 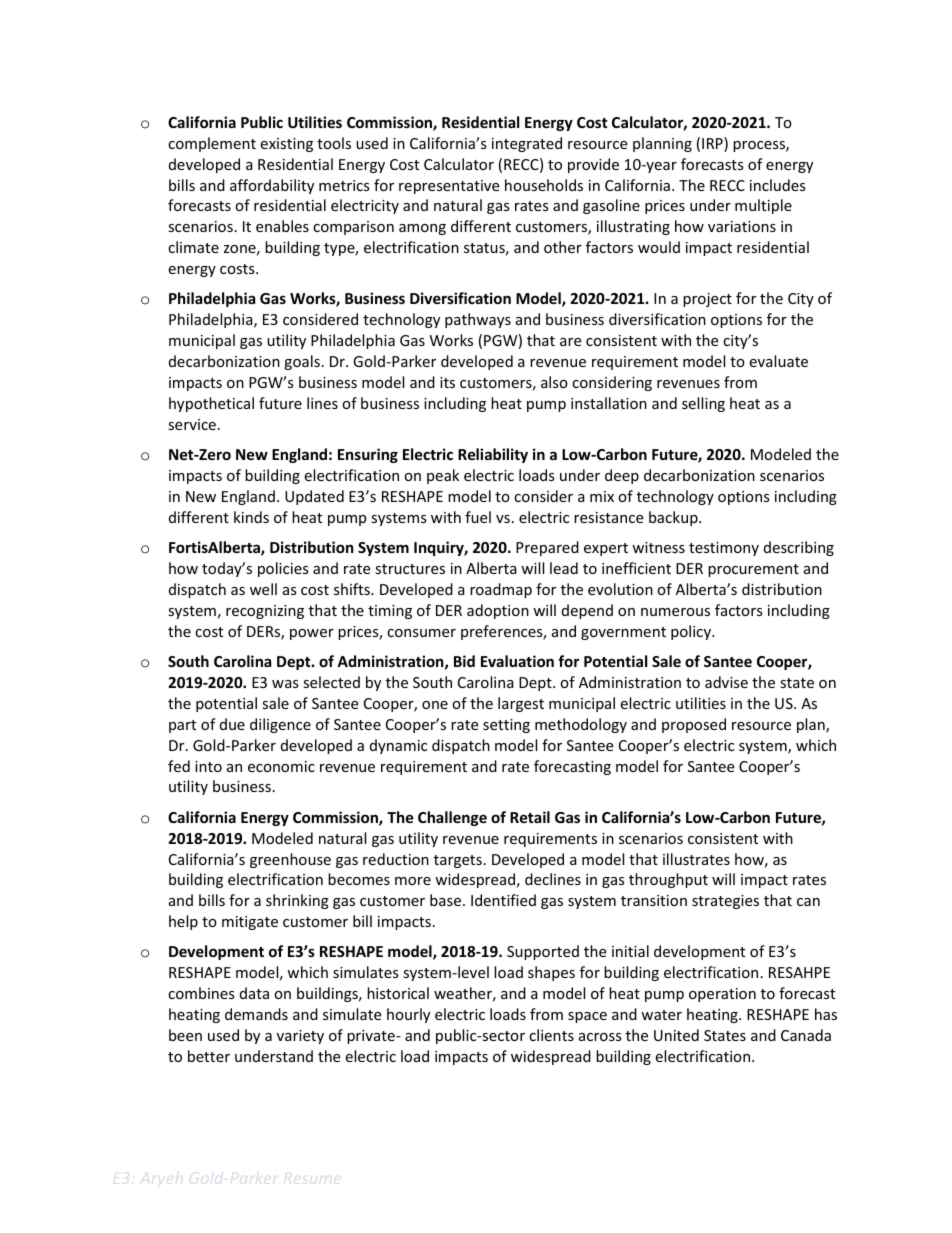 I want to click on also, so click(x=554, y=382).
